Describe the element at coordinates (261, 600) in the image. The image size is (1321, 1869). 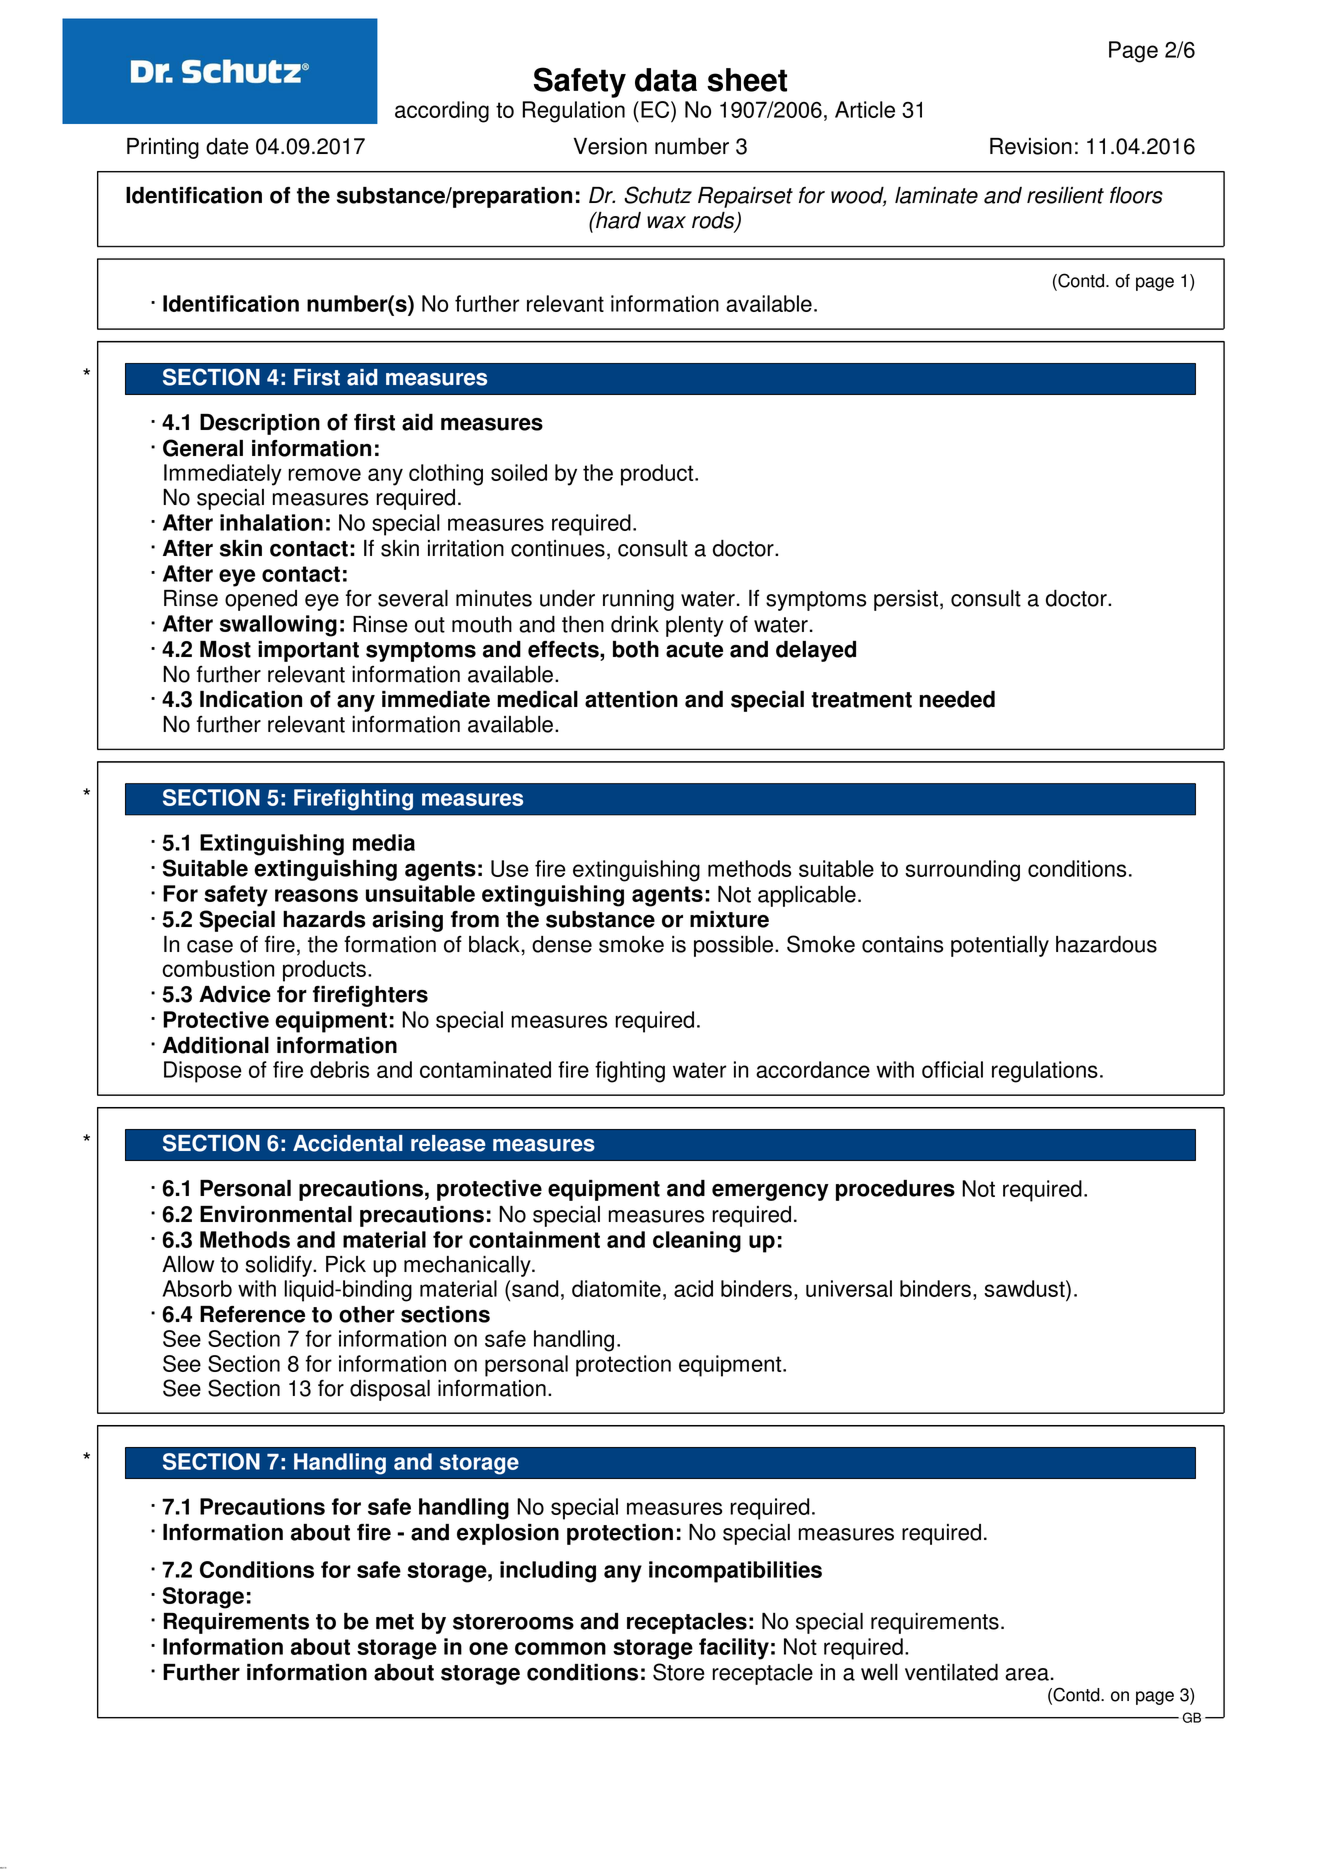
I see `opened` at that location.
